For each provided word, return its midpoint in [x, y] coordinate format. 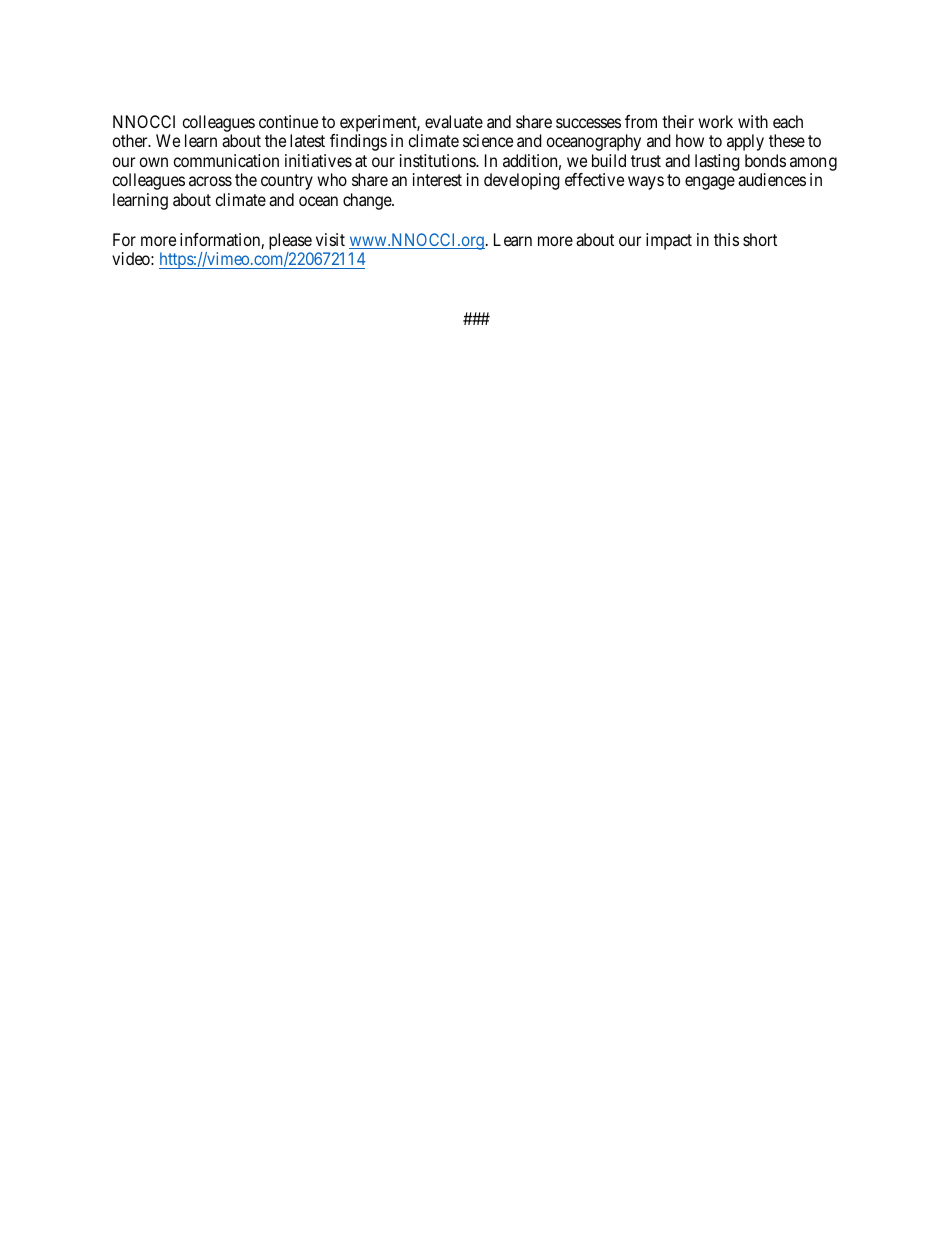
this [726, 239]
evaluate [454, 121]
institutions [438, 160]
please [290, 241]
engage [710, 183]
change [368, 201]
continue [288, 121]
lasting [717, 162]
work [715, 121]
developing [522, 181]
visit [330, 239]
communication [226, 160]
